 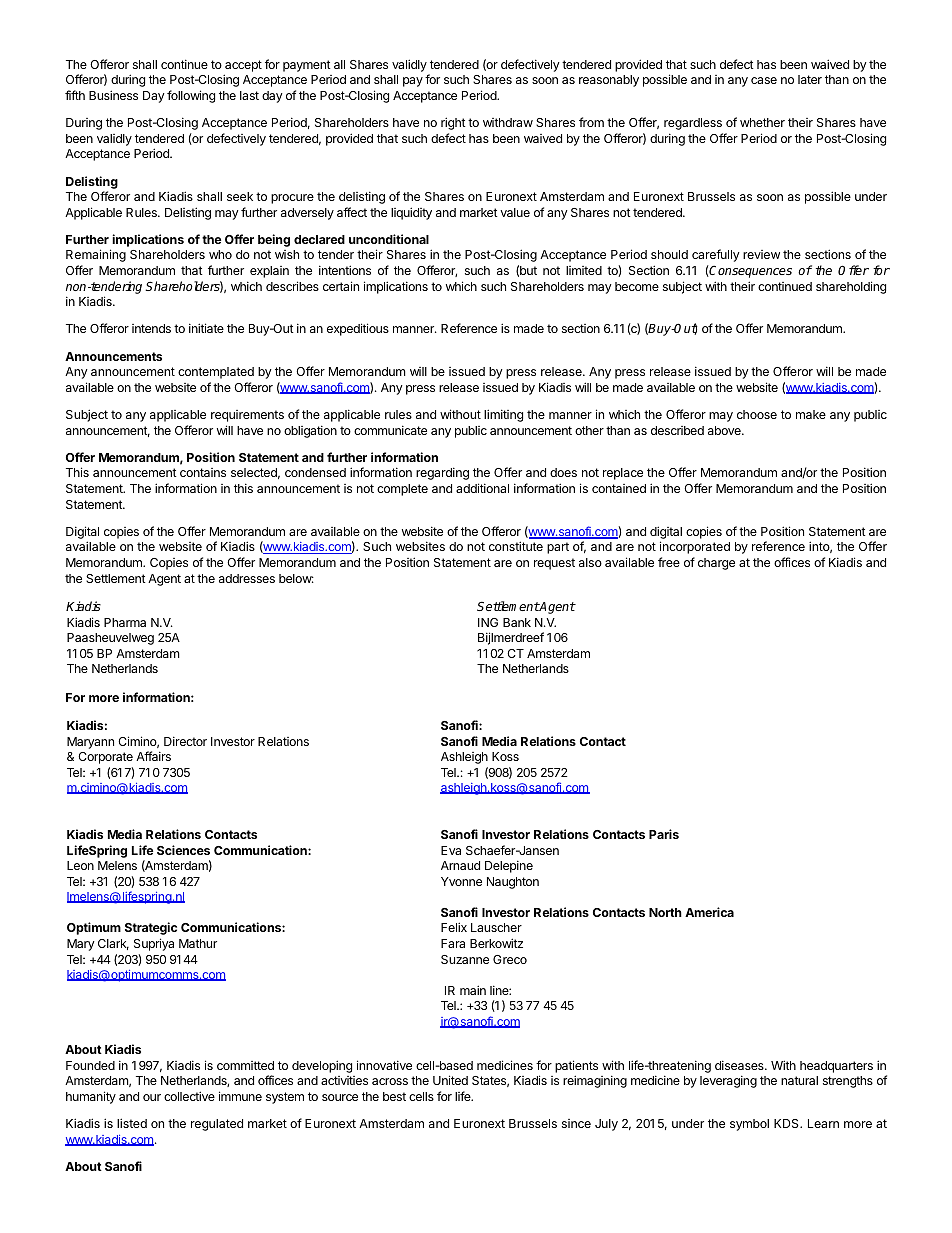 What do you see at coordinates (189, 1096) in the image?
I see `collective` at bounding box center [189, 1096].
